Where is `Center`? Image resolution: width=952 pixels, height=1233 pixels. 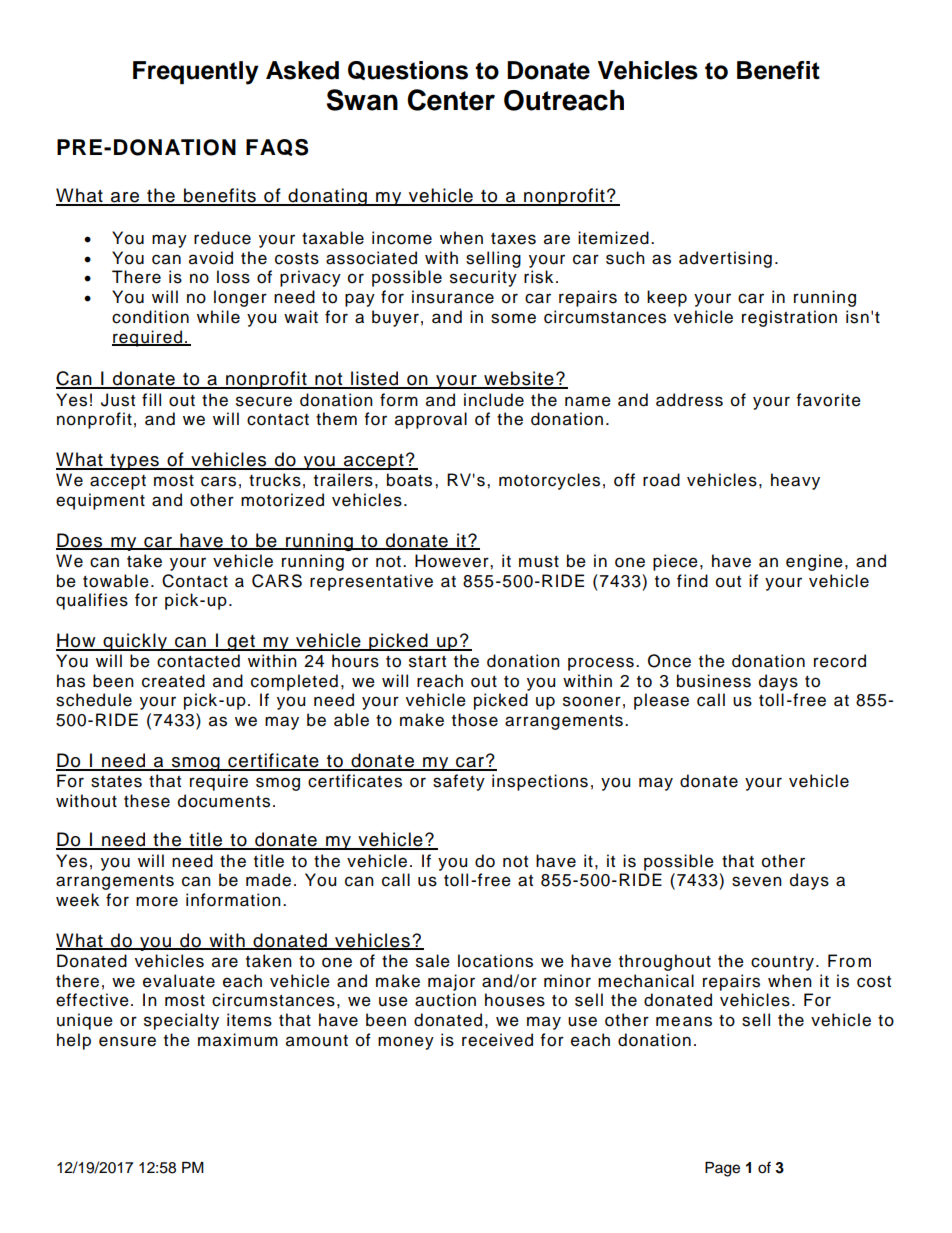
Center is located at coordinates (451, 100).
